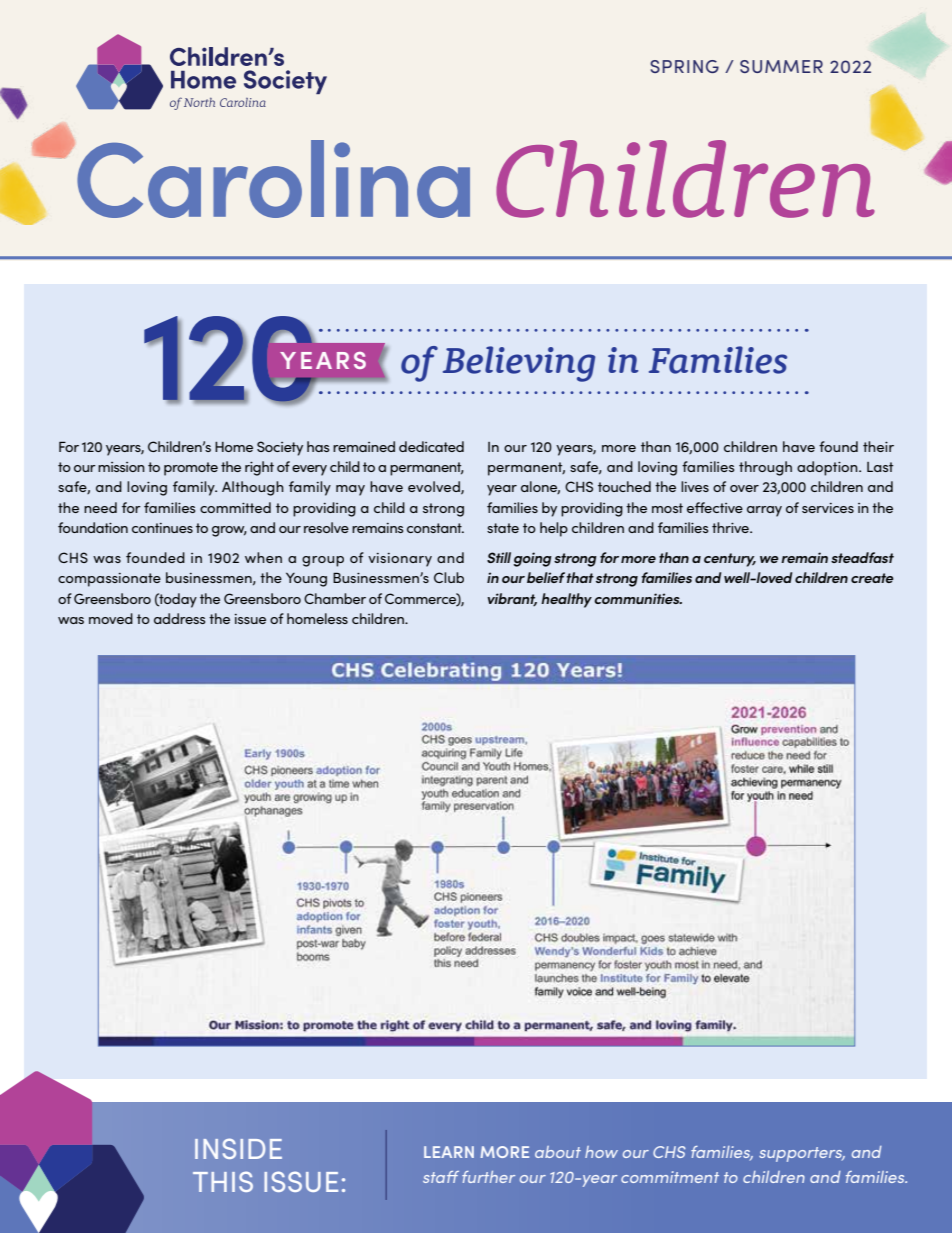  I want to click on SUMMER, so click(781, 66).
